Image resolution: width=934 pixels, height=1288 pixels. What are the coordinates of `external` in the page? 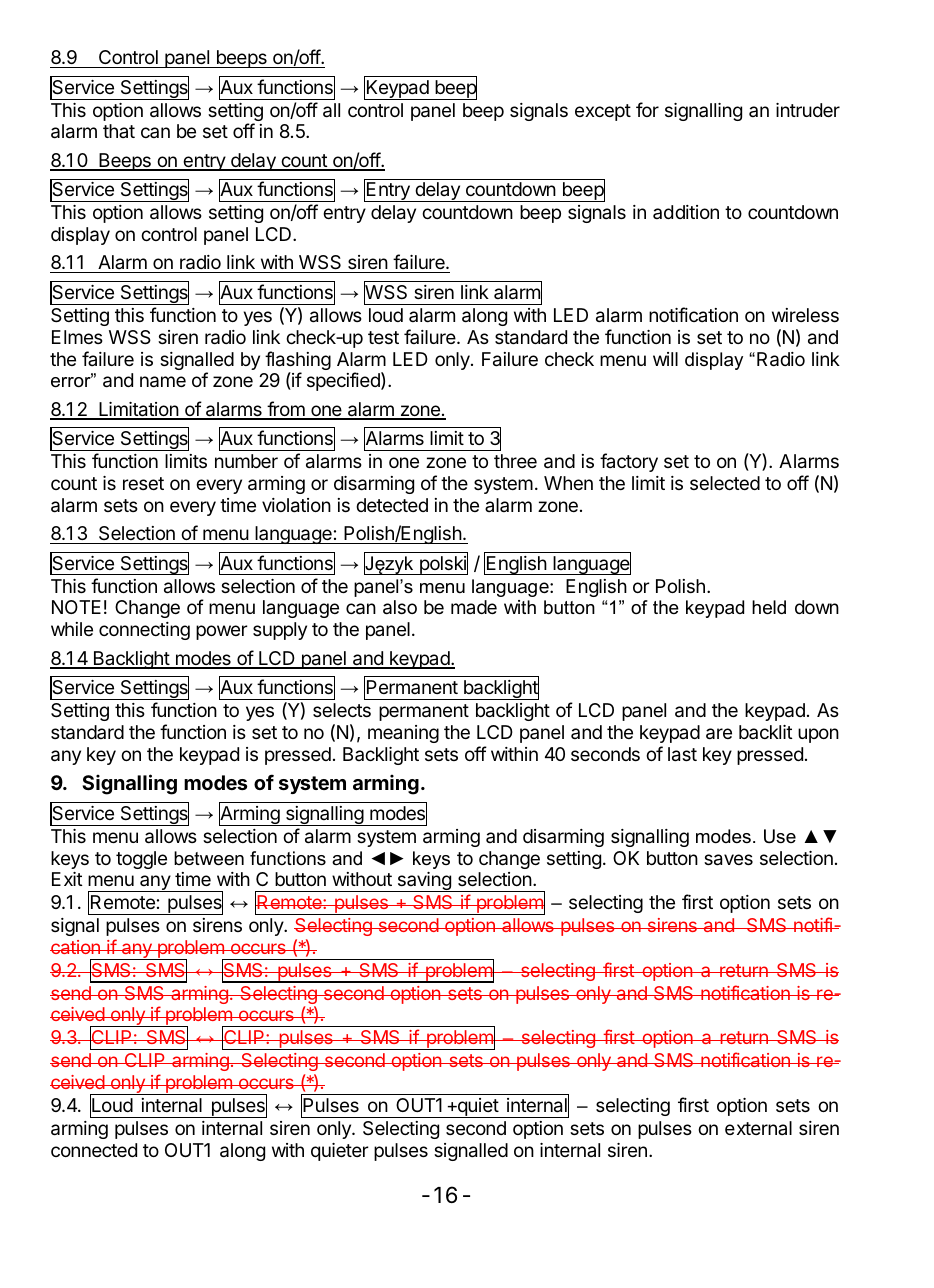 It's located at (758, 1128).
